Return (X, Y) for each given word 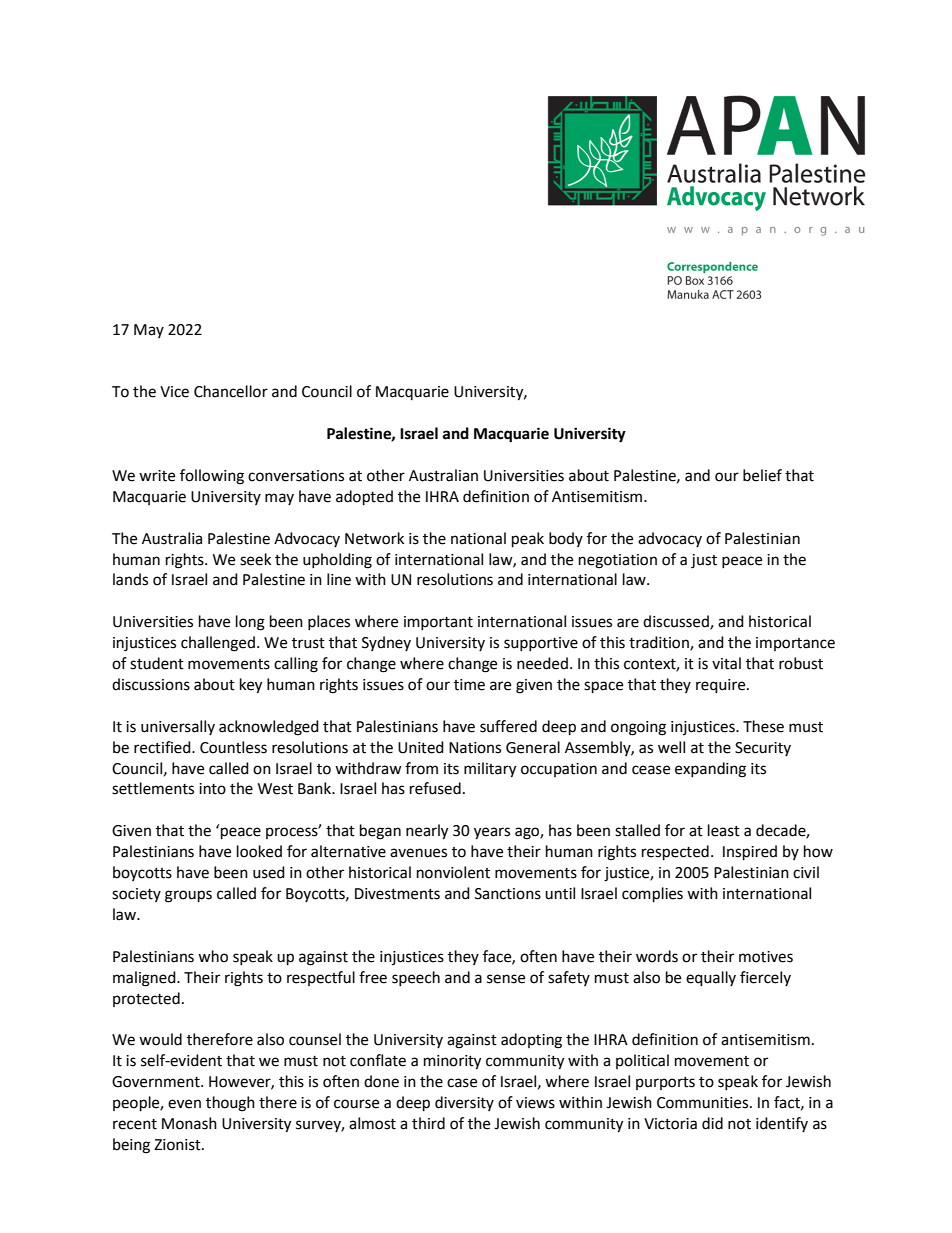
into (212, 789)
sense (506, 979)
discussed (677, 622)
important (438, 623)
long (250, 623)
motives (766, 957)
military (490, 770)
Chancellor (231, 391)
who (213, 956)
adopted (364, 498)
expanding (710, 770)
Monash (189, 1123)
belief (762, 475)
